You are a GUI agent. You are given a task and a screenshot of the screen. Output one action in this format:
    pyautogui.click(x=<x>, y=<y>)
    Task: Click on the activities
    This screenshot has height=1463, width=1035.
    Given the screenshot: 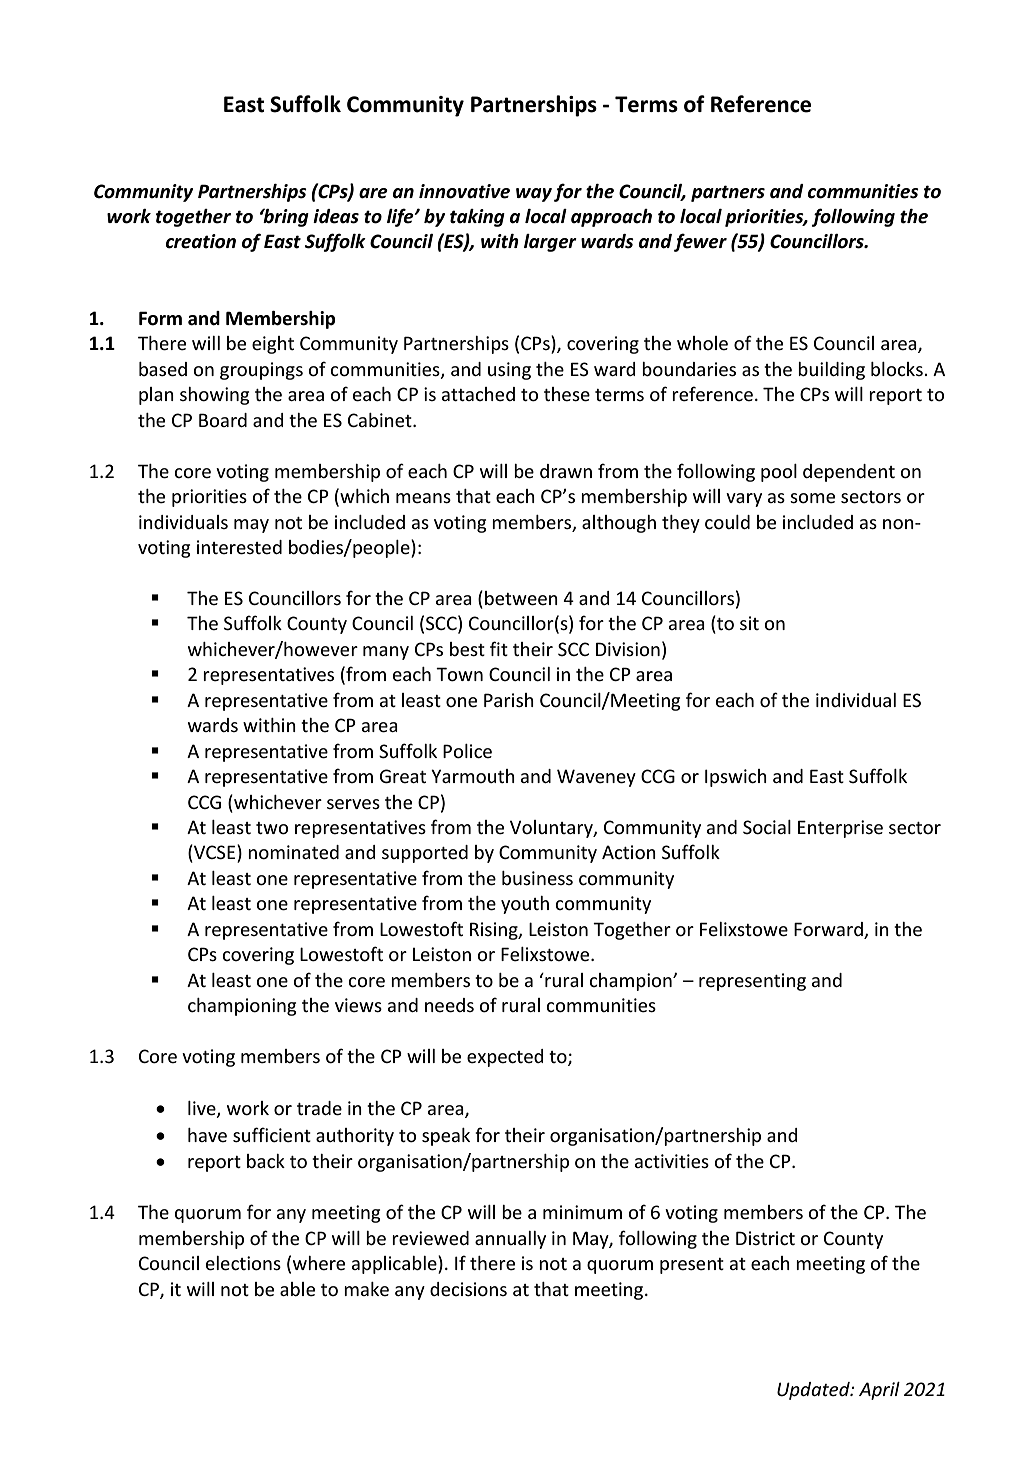 What is the action you would take?
    pyautogui.click(x=672, y=1161)
